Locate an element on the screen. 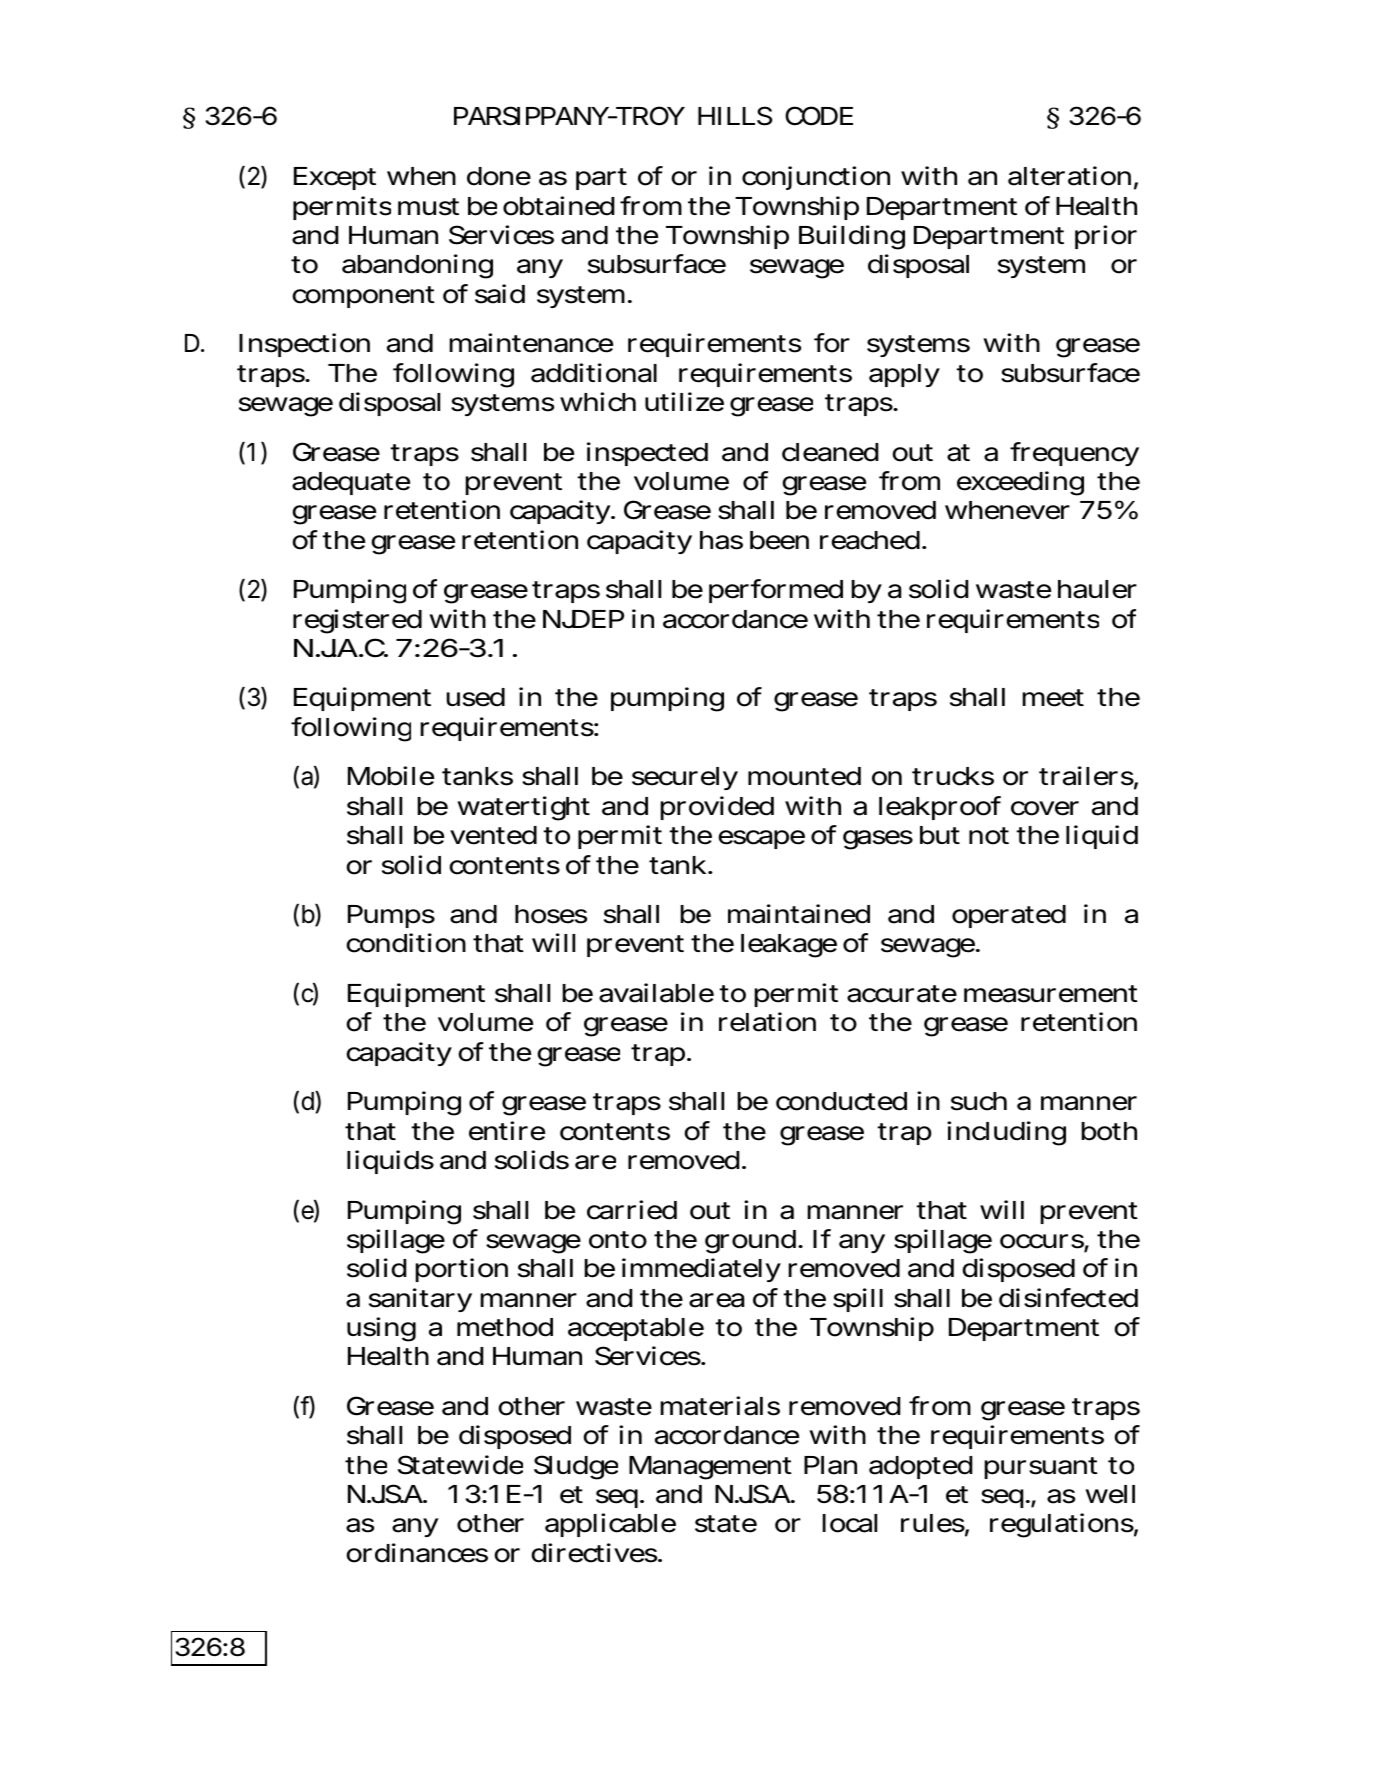  not is located at coordinates (989, 836).
